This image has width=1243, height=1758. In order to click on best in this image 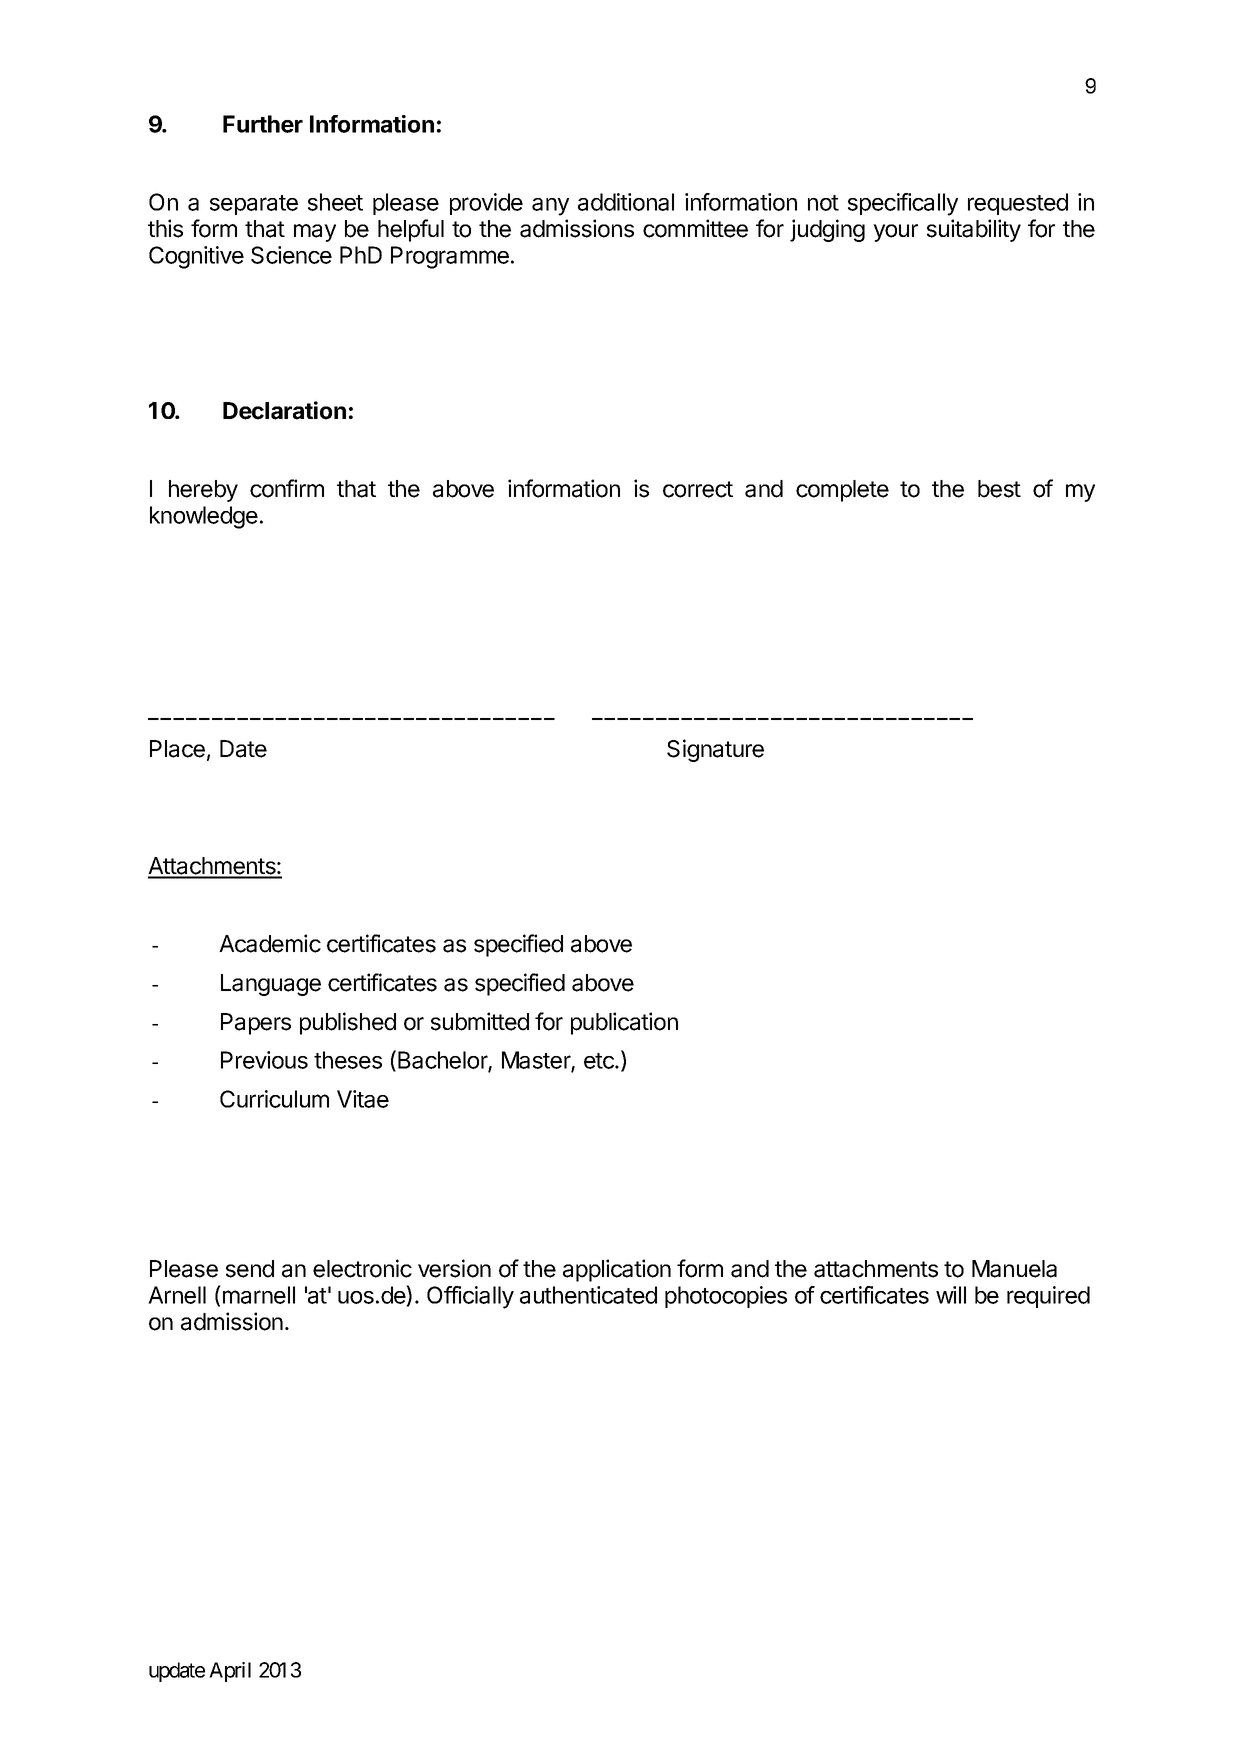, I will do `click(999, 489)`.
